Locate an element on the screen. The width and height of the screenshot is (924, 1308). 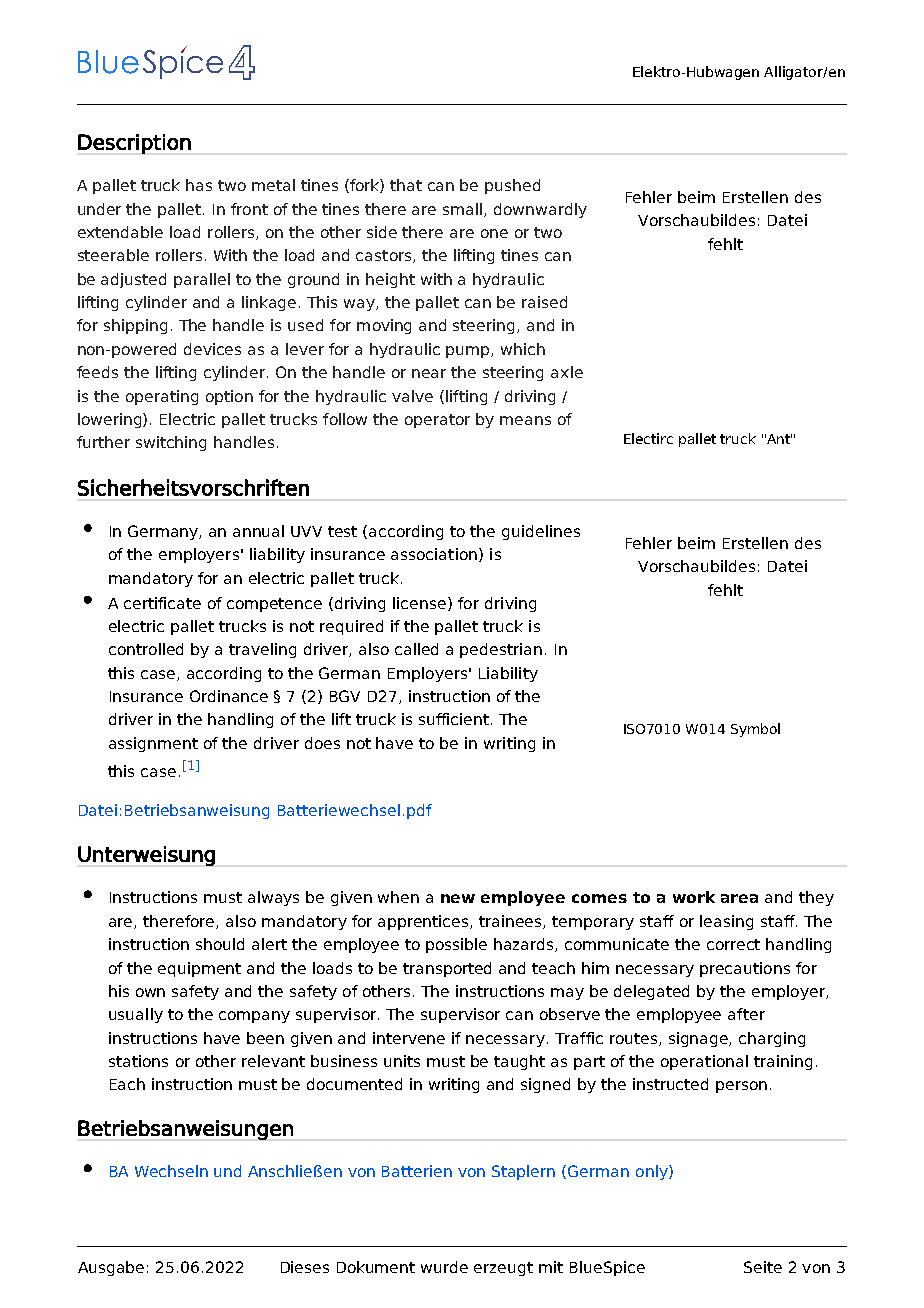
Symbol is located at coordinates (755, 730).
